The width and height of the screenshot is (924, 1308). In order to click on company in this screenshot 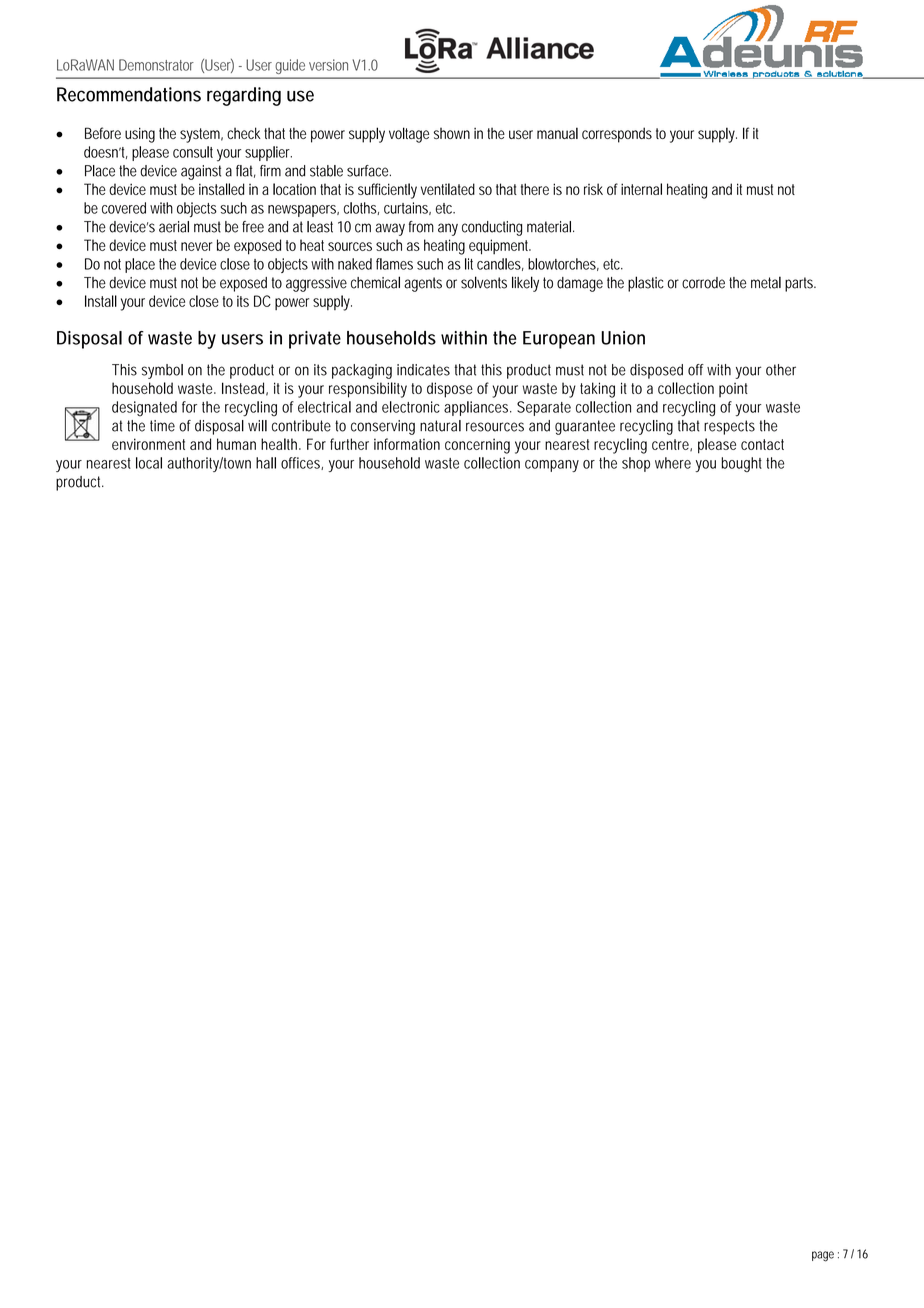, I will do `click(552, 466)`.
